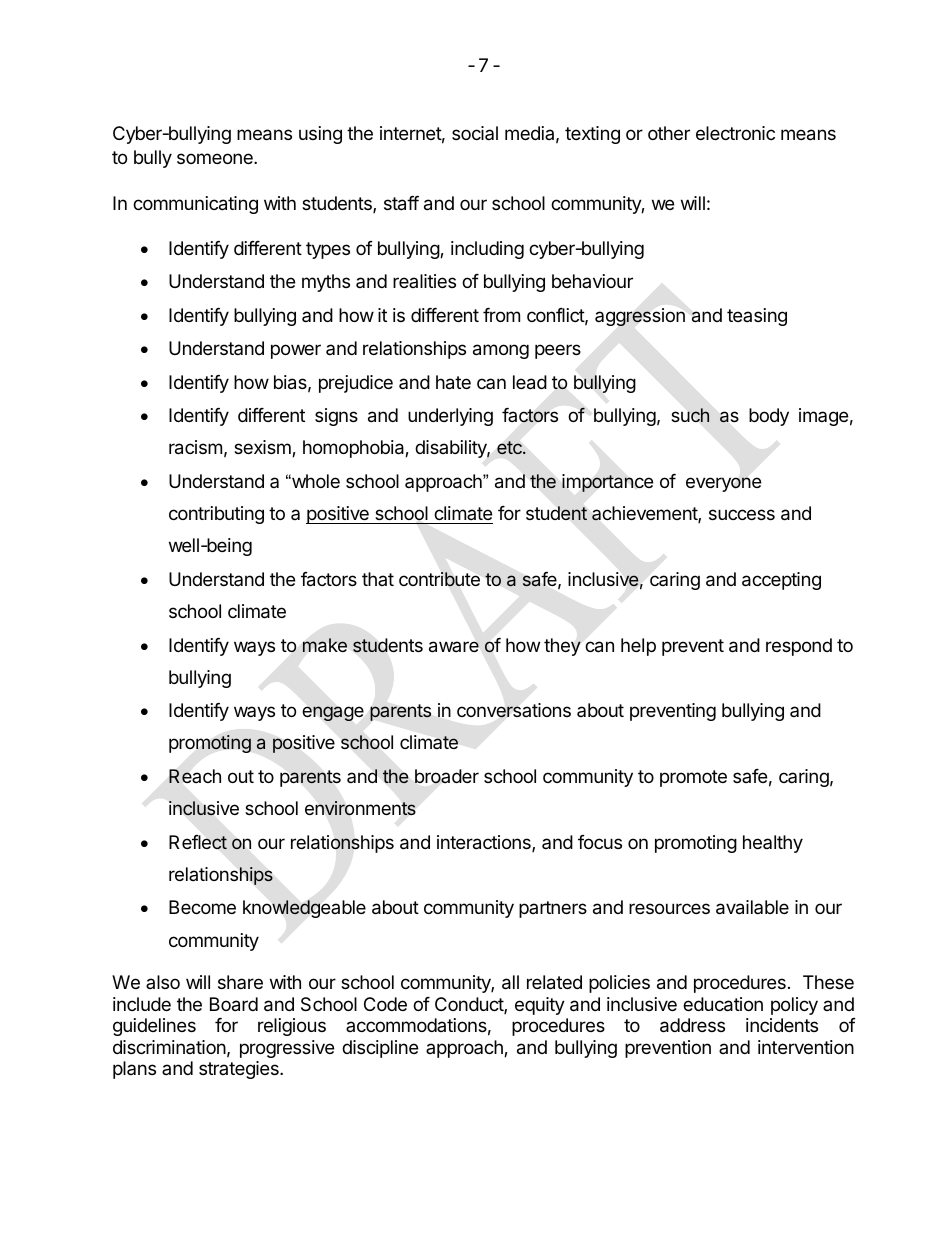 This screenshot has height=1233, width=952. Describe the element at coordinates (475, 133) in the screenshot. I see `social` at that location.
